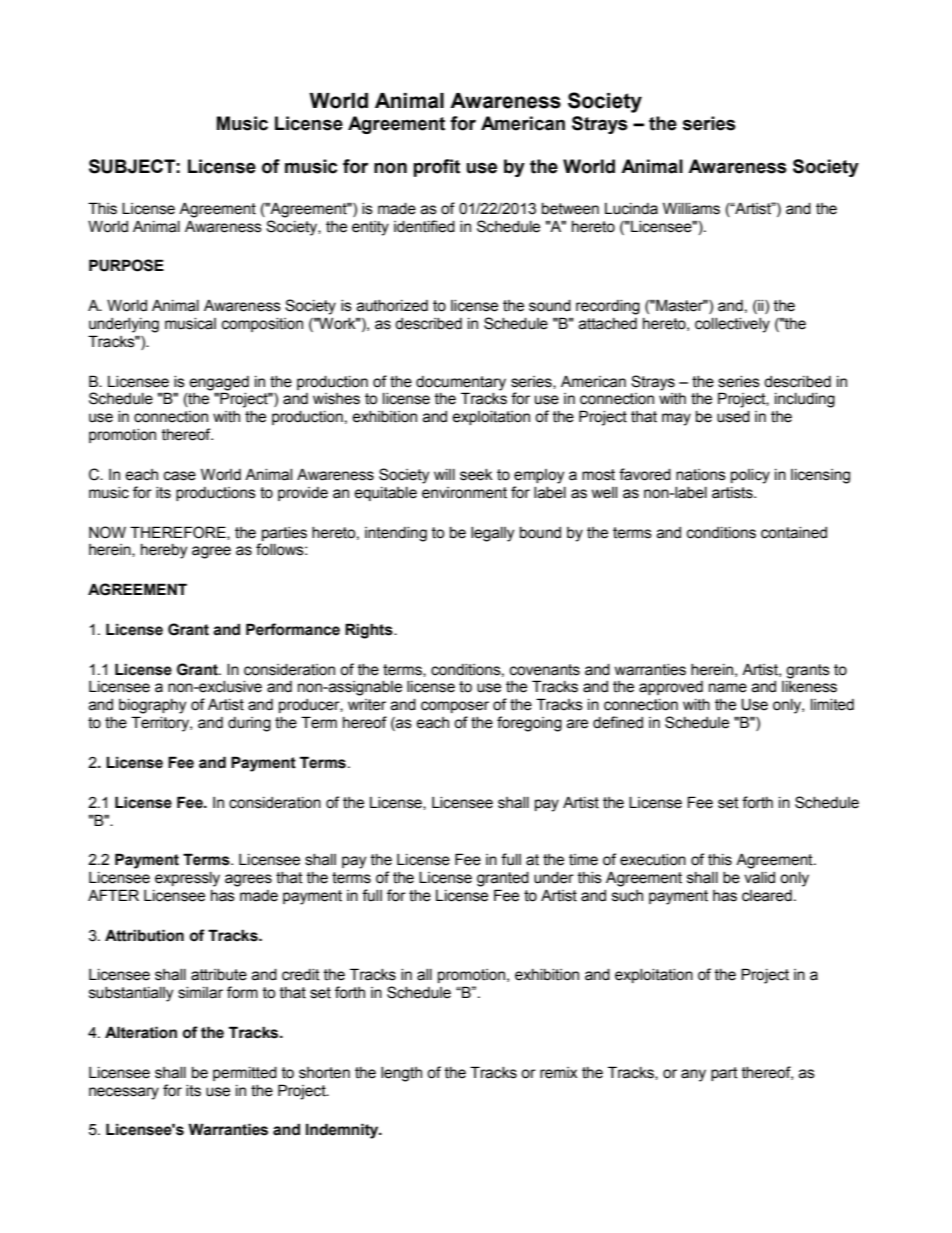 The image size is (952, 1233). What do you see at coordinates (529, 724) in the page?
I see `foregoing` at bounding box center [529, 724].
